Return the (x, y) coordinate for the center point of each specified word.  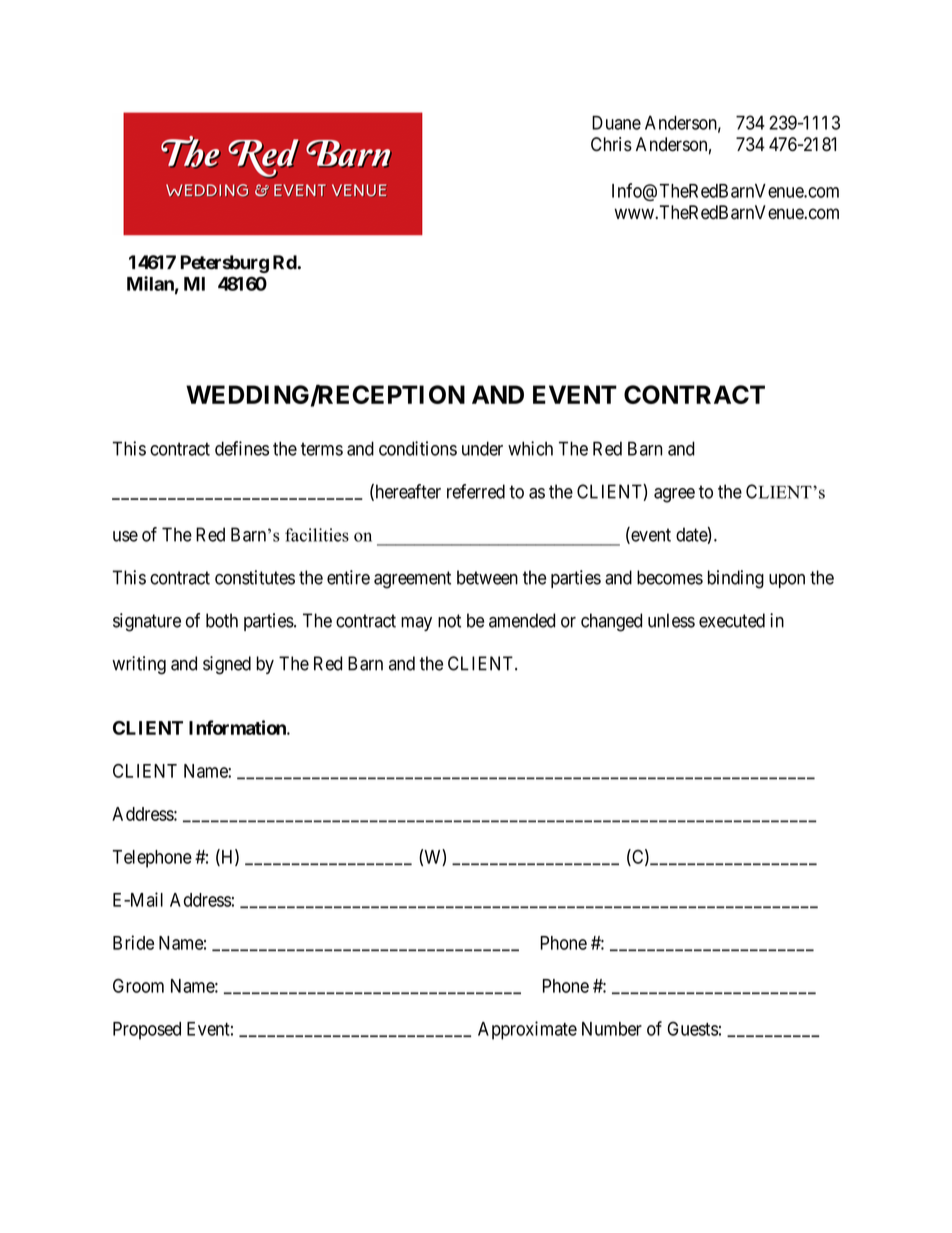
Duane (616, 123)
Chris (611, 144)
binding (736, 579)
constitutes (255, 577)
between (487, 577)
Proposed (147, 1031)
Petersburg (225, 264)
